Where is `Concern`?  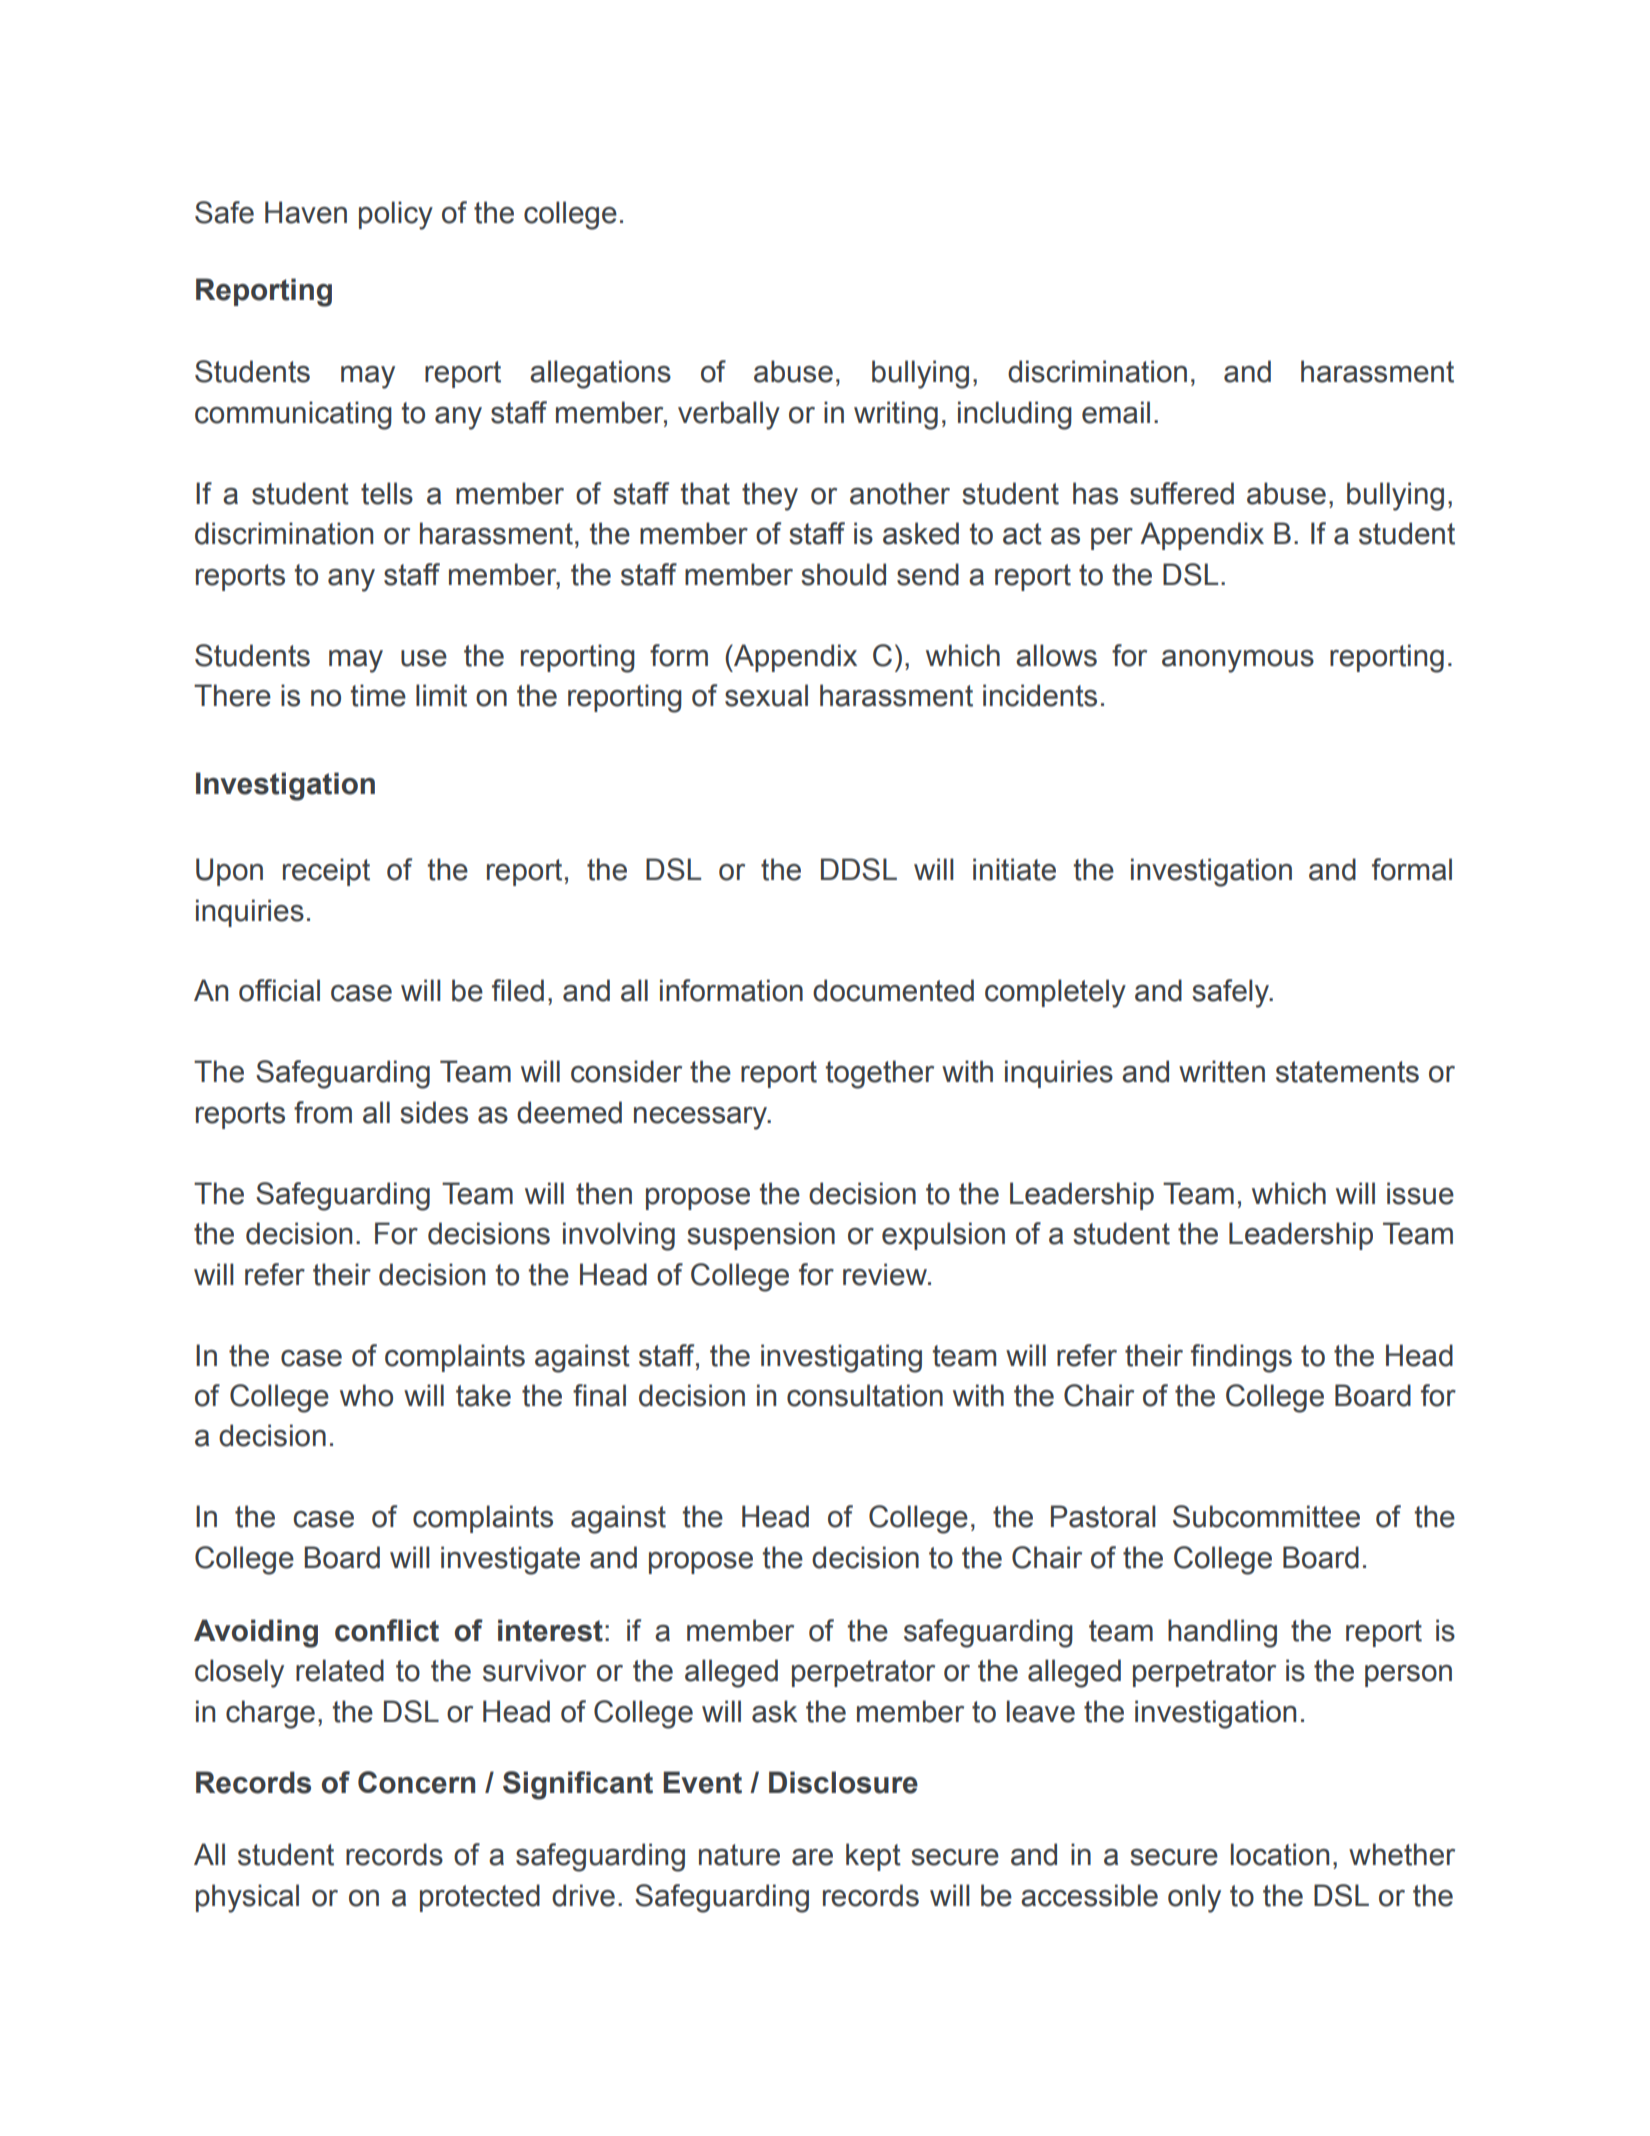
Concern is located at coordinates (416, 1782).
